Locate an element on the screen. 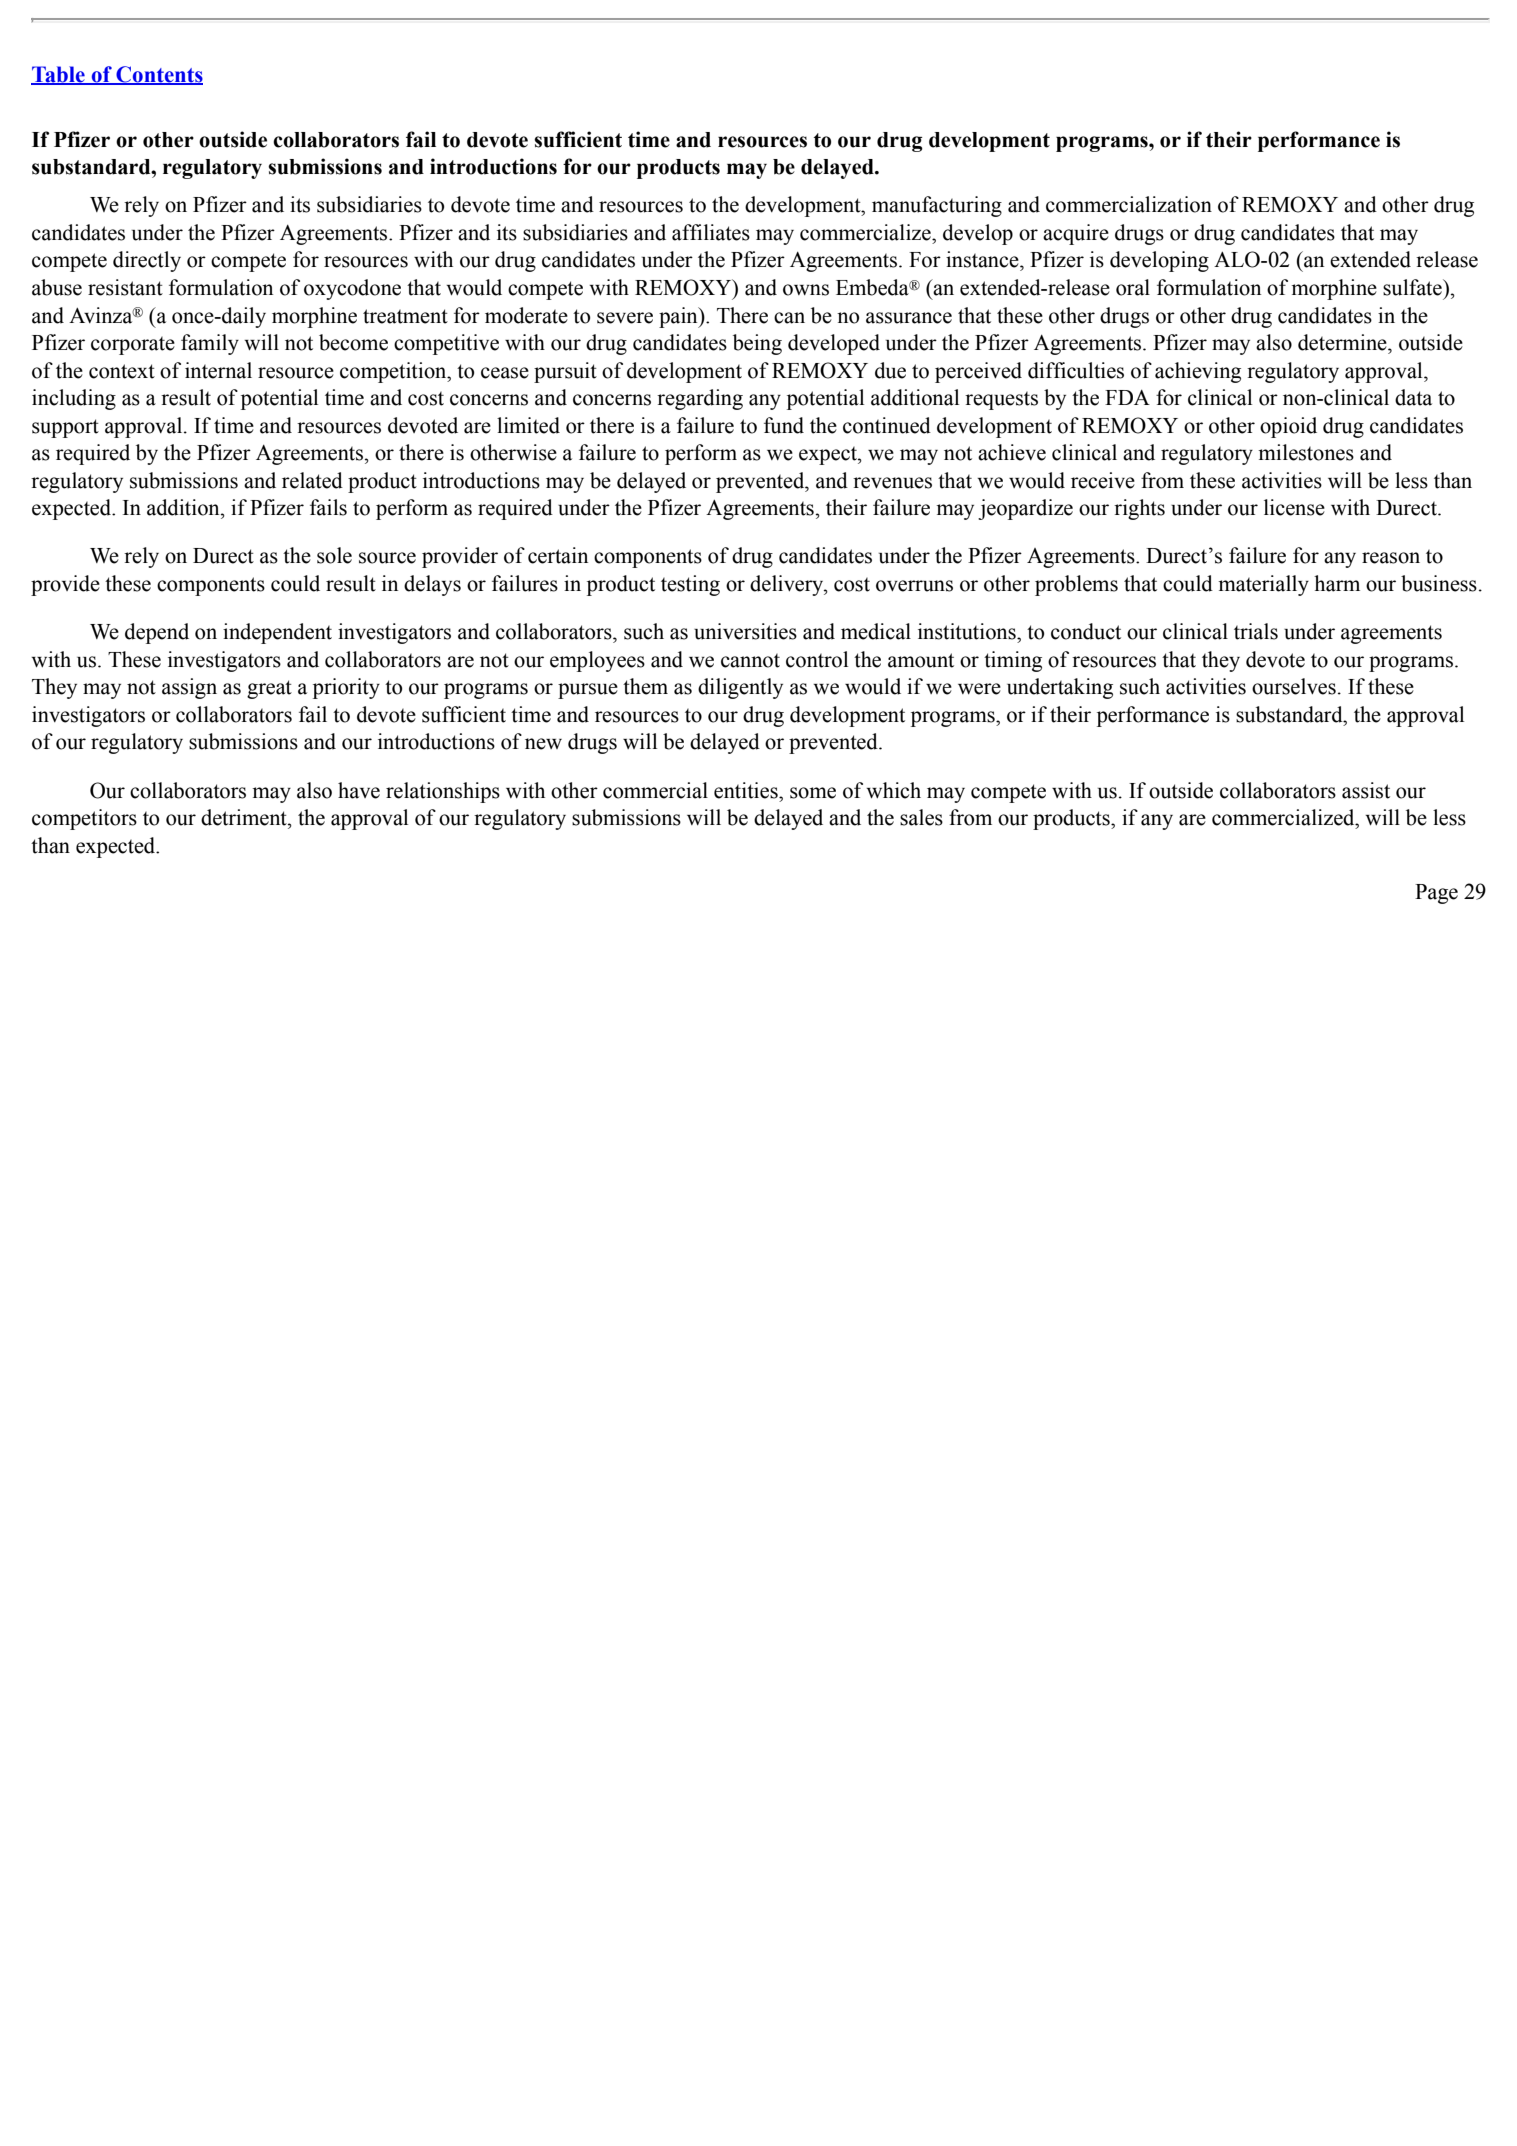 The height and width of the screenshot is (2146, 1517). acquire is located at coordinates (1076, 234).
